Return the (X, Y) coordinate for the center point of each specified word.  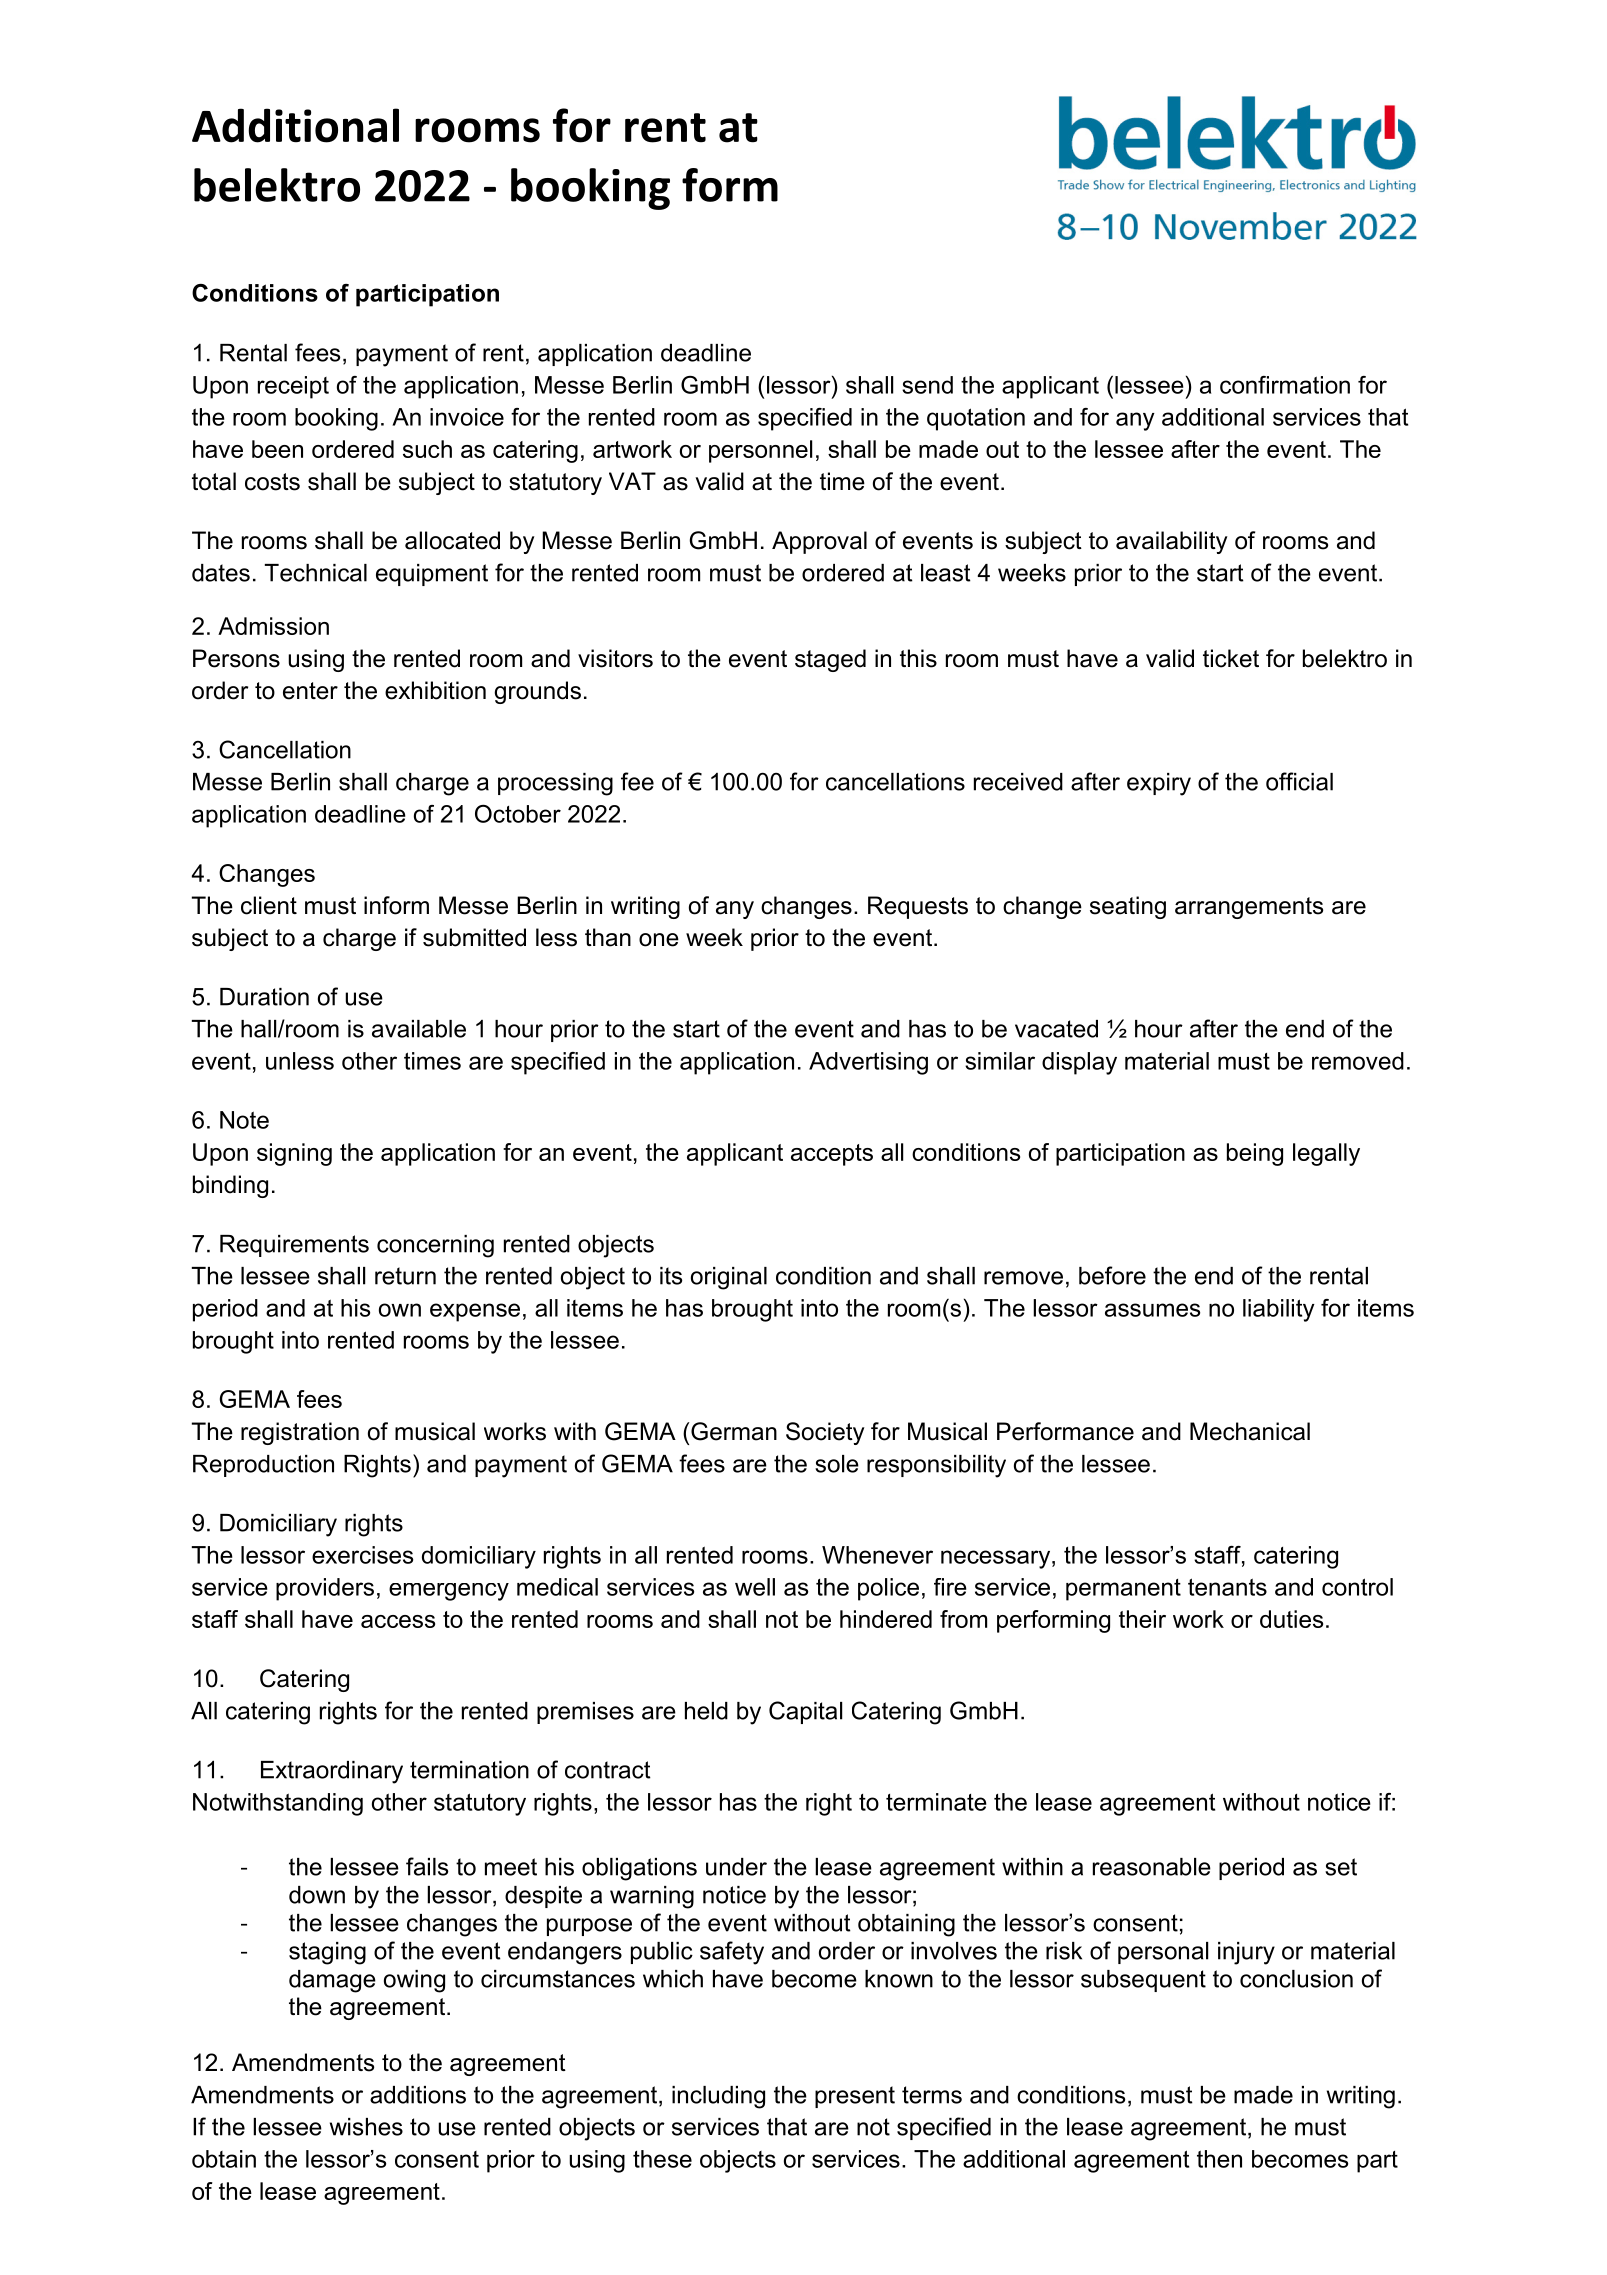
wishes (366, 2127)
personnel (760, 451)
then (1219, 2159)
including (718, 2097)
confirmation (1285, 385)
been (277, 449)
